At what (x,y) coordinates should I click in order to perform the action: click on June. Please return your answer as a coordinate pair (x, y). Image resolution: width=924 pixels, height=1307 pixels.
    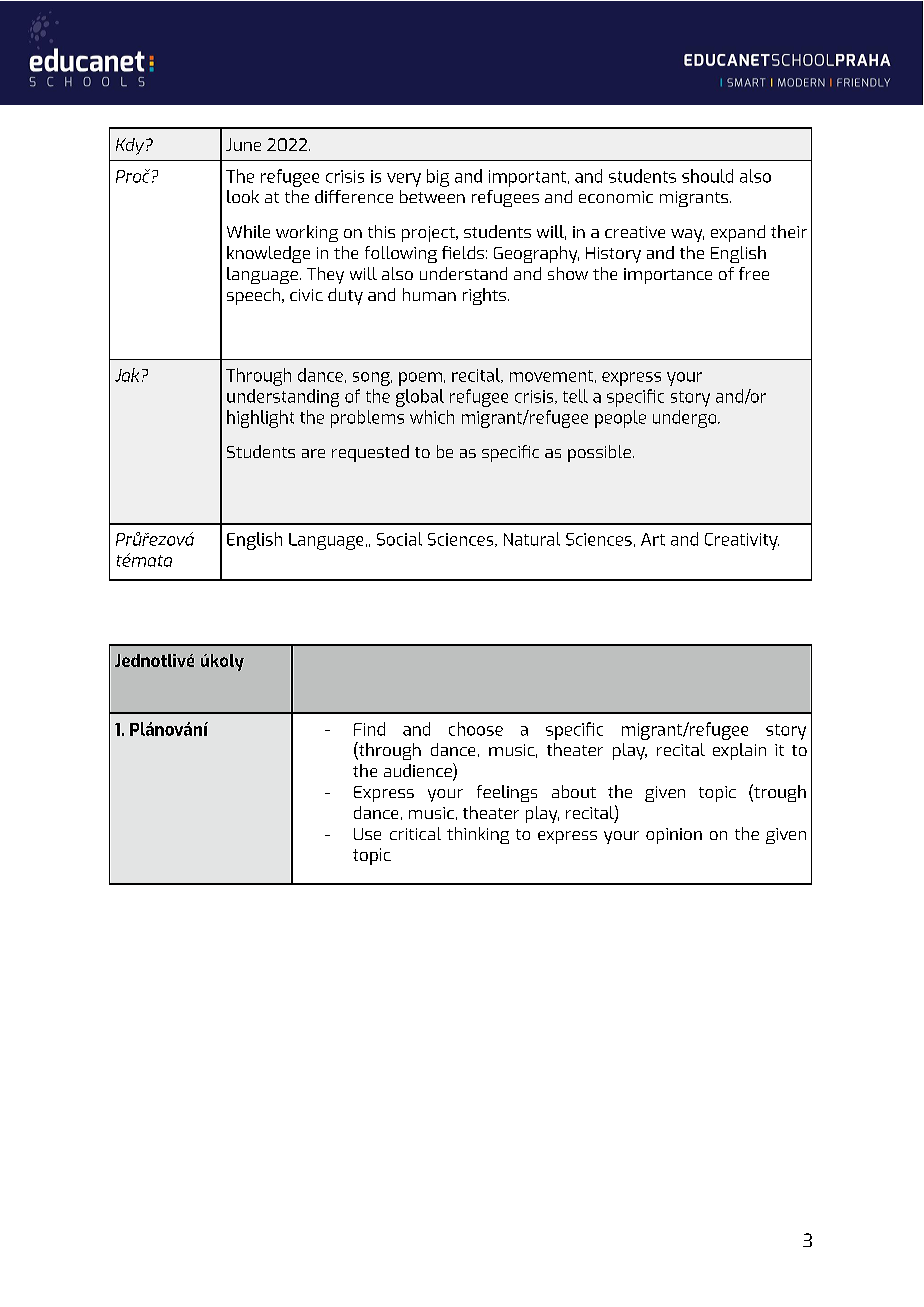
    Looking at the image, I should click on (243, 144).
